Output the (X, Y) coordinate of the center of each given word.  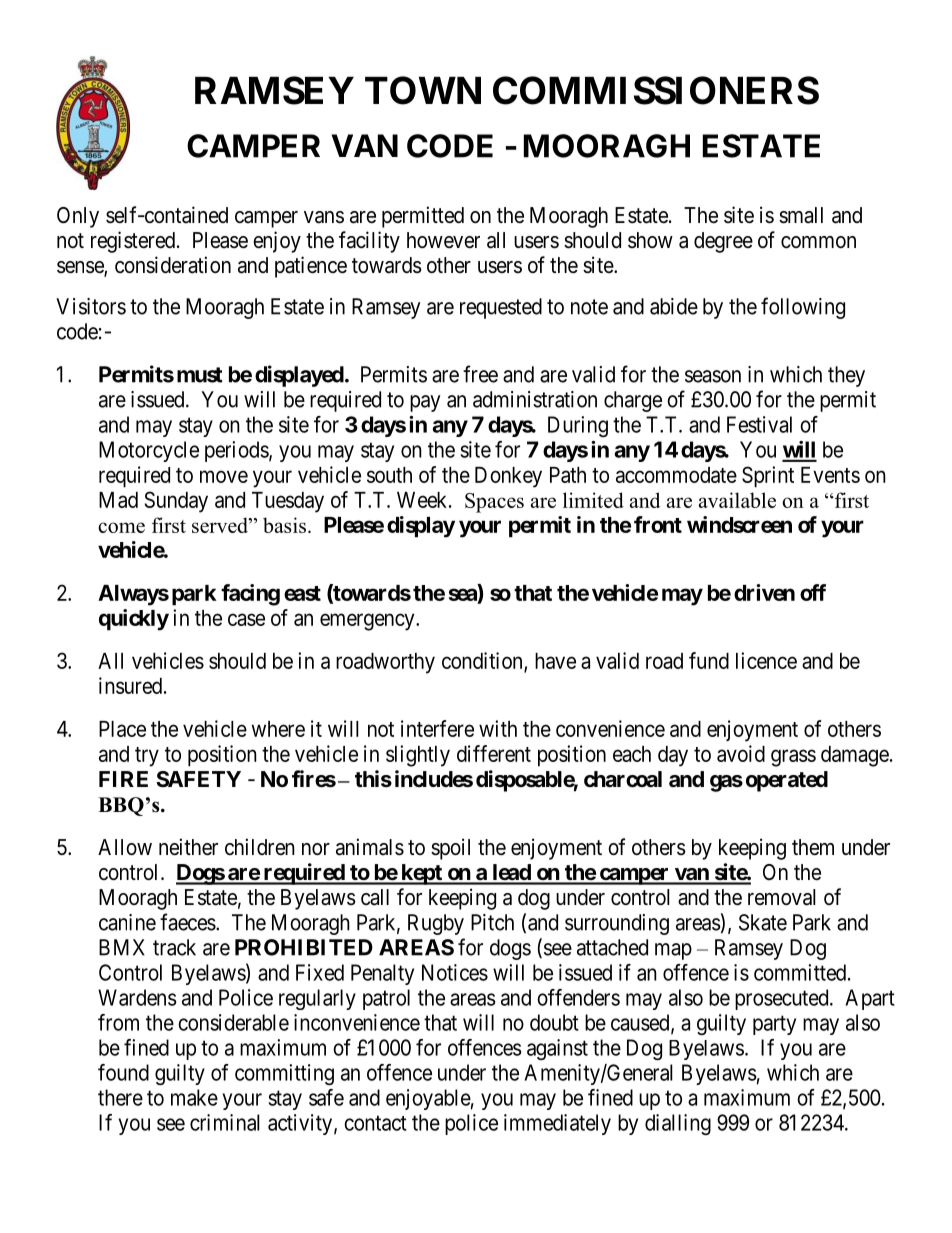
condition (483, 661)
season (713, 376)
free (480, 374)
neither (188, 847)
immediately (557, 1124)
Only (78, 217)
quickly (134, 620)
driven (764, 592)
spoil (450, 849)
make (194, 1097)
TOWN (423, 90)
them (813, 847)
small (801, 215)
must (200, 375)
